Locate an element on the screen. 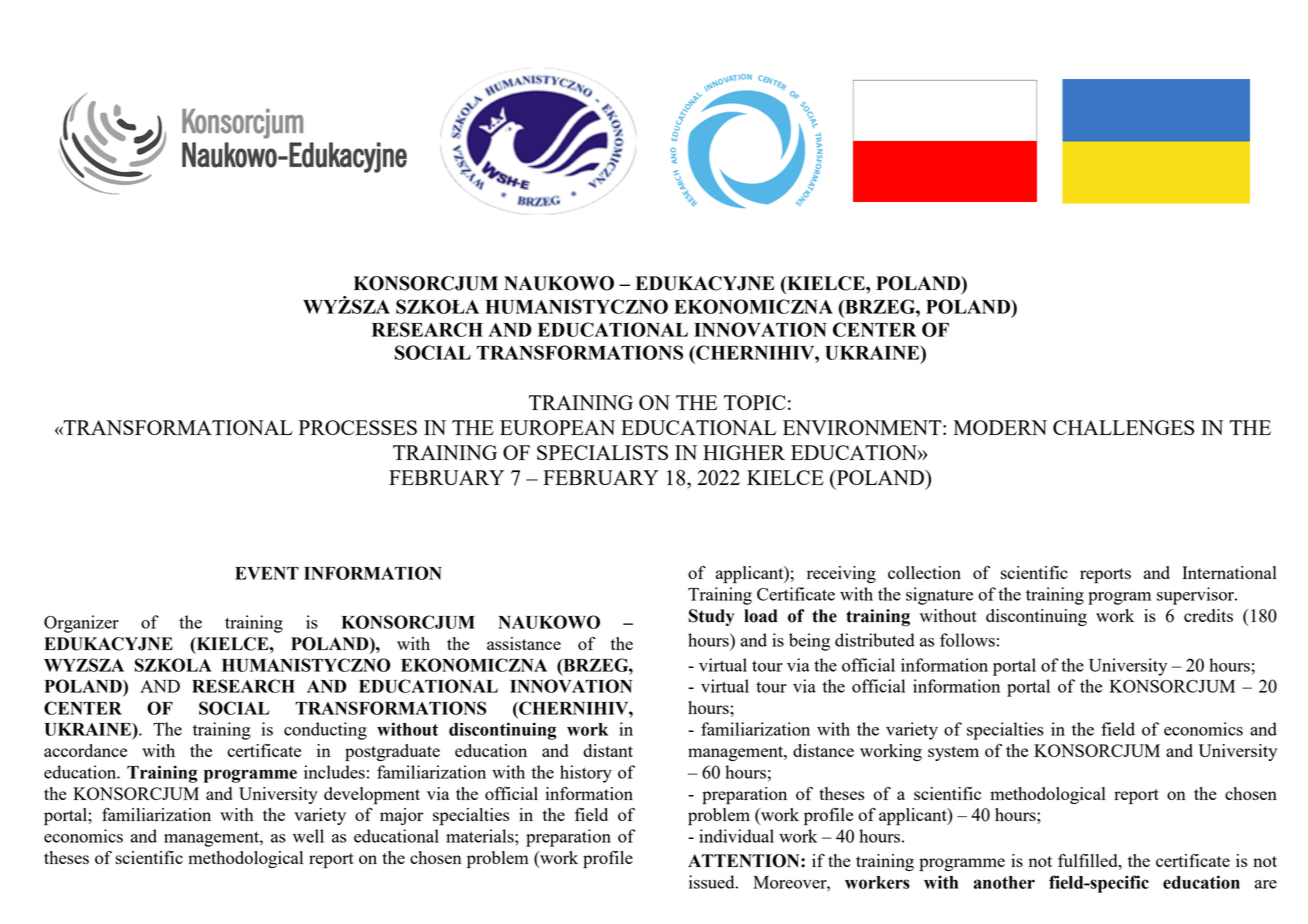  EVENT is located at coordinates (267, 573).
